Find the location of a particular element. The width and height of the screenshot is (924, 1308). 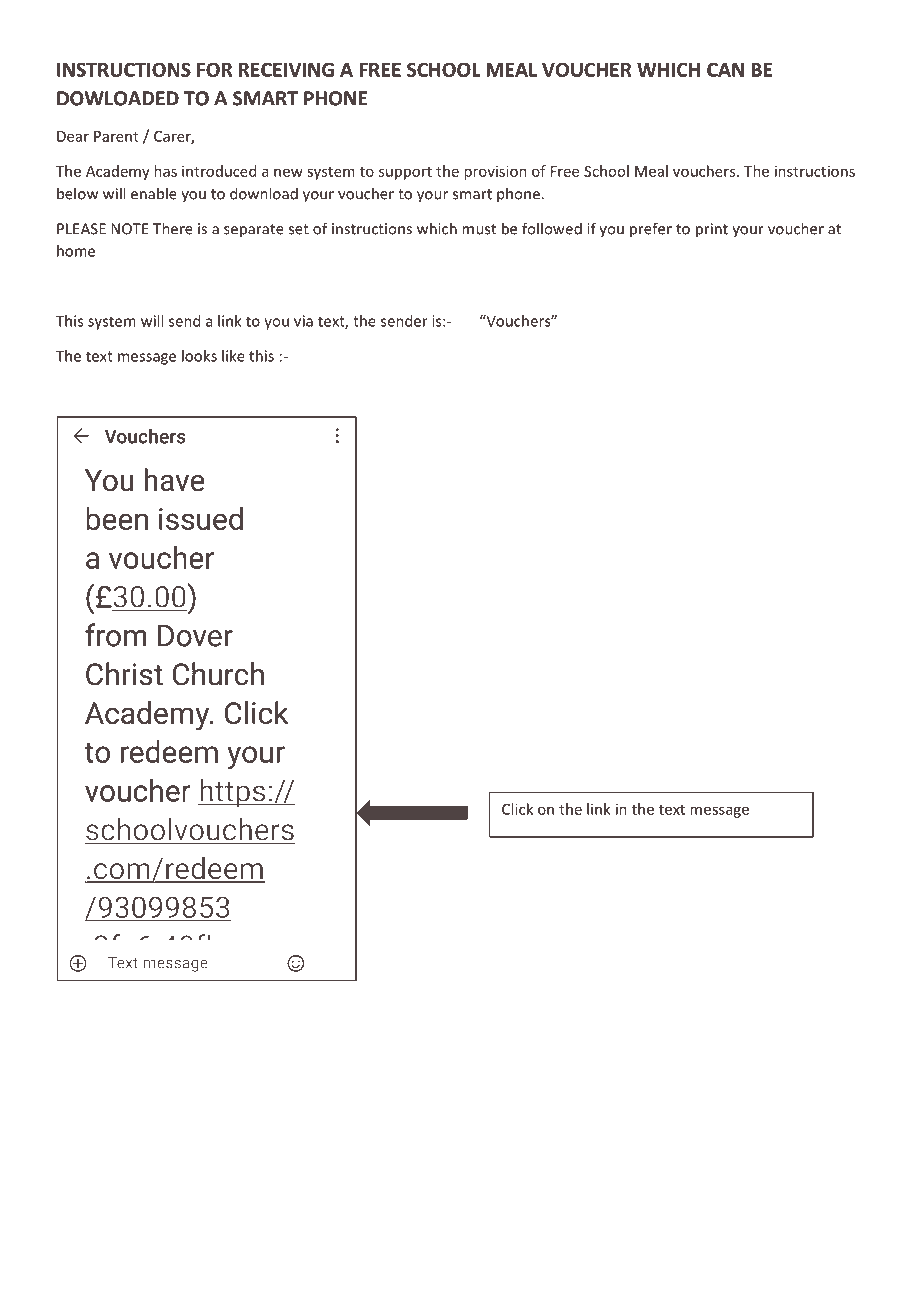

NOTE is located at coordinates (130, 229).
